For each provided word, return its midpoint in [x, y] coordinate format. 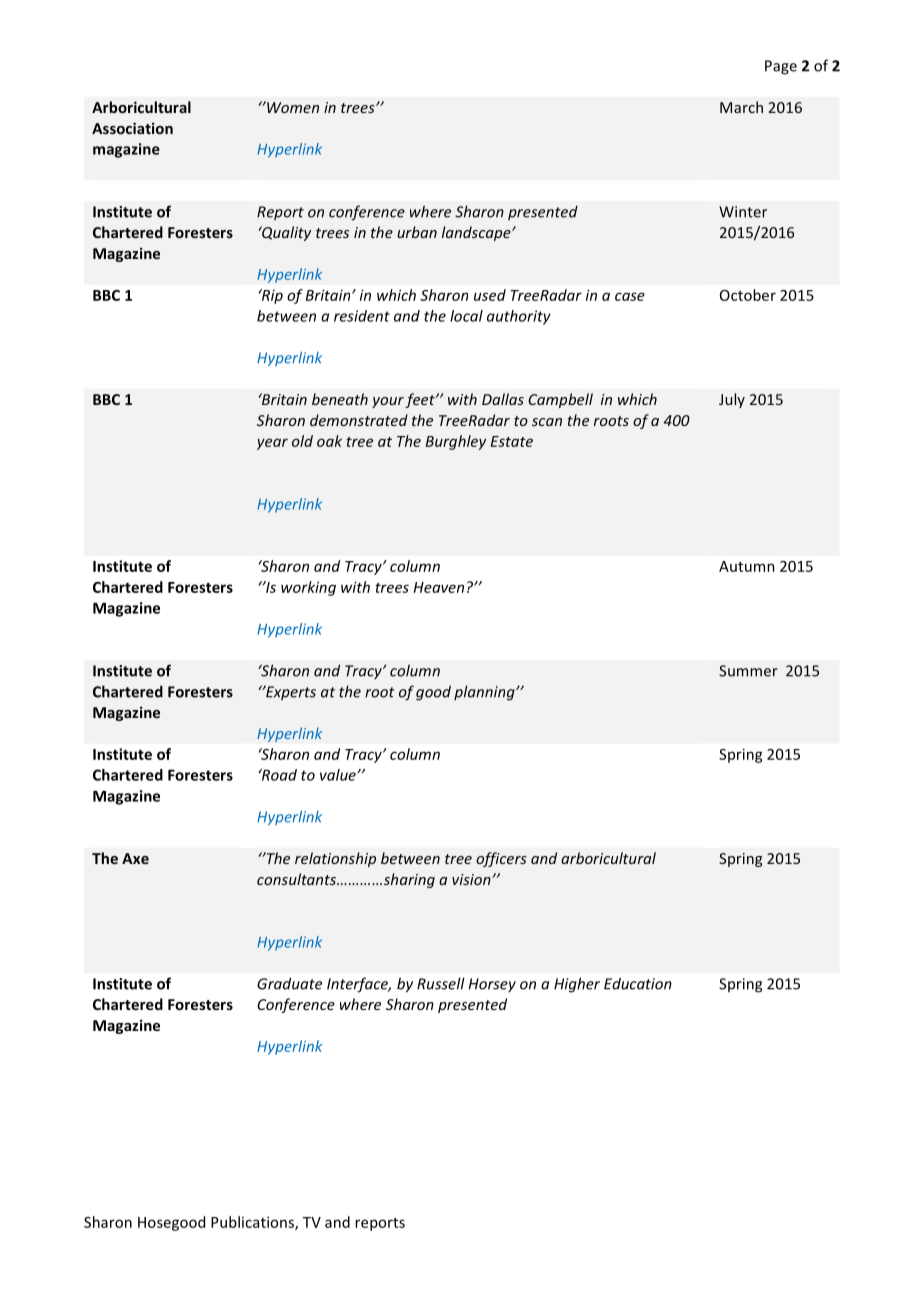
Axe [135, 858]
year [272, 444]
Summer [748, 671]
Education [638, 983]
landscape [477, 233]
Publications [253, 1223]
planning [485, 693]
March [741, 107]
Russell [441, 983]
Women [292, 107]
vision [472, 879]
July [732, 400]
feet [421, 400]
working [308, 588]
